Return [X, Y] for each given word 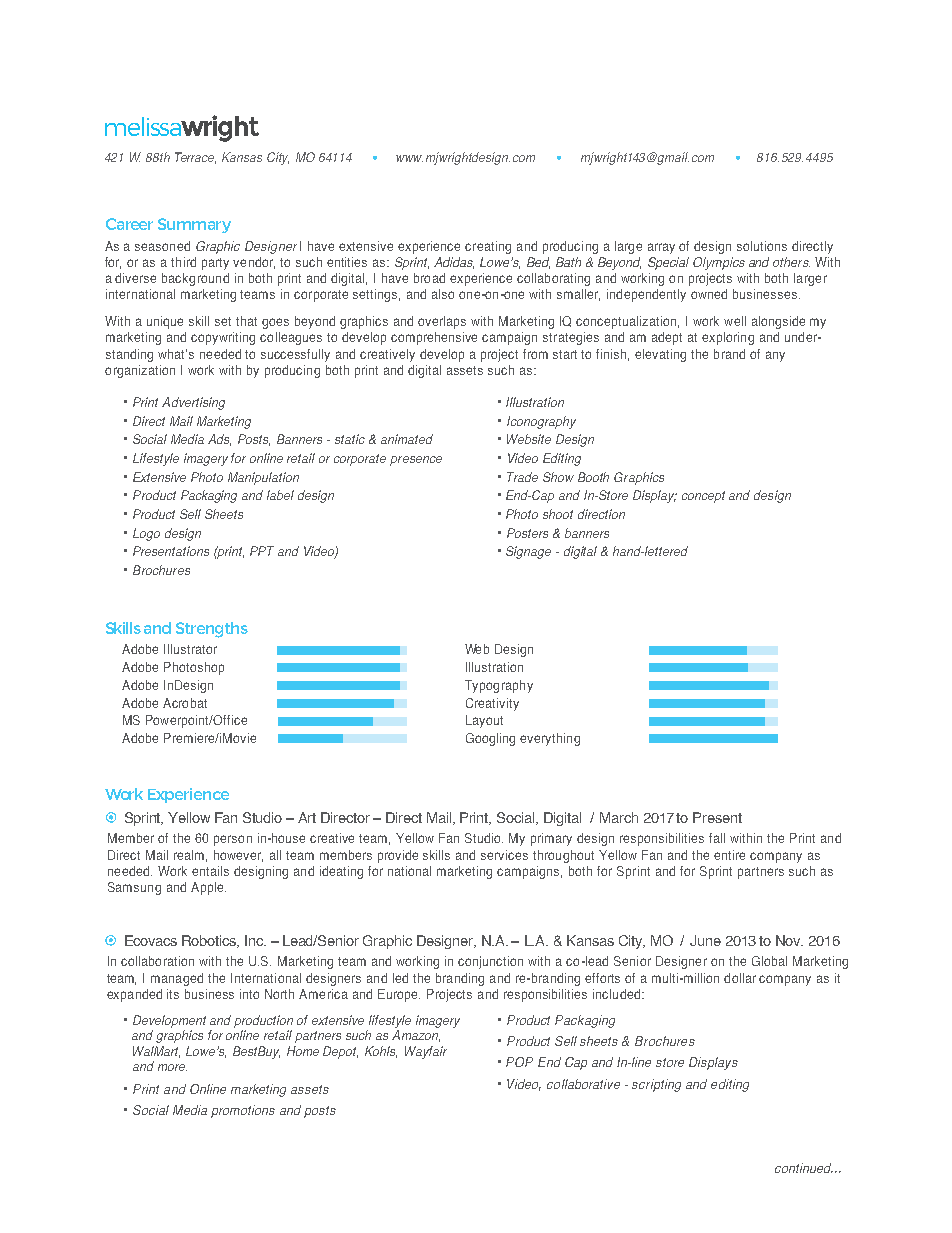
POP [519, 1062]
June [705, 940]
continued [804, 1168]
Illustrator [190, 649]
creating [488, 247]
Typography [499, 686]
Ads [219, 440]
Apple [208, 888]
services [504, 855]
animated [407, 439]
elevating [660, 355]
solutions [762, 246]
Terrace [195, 158]
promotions [243, 1111]
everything [550, 739]
